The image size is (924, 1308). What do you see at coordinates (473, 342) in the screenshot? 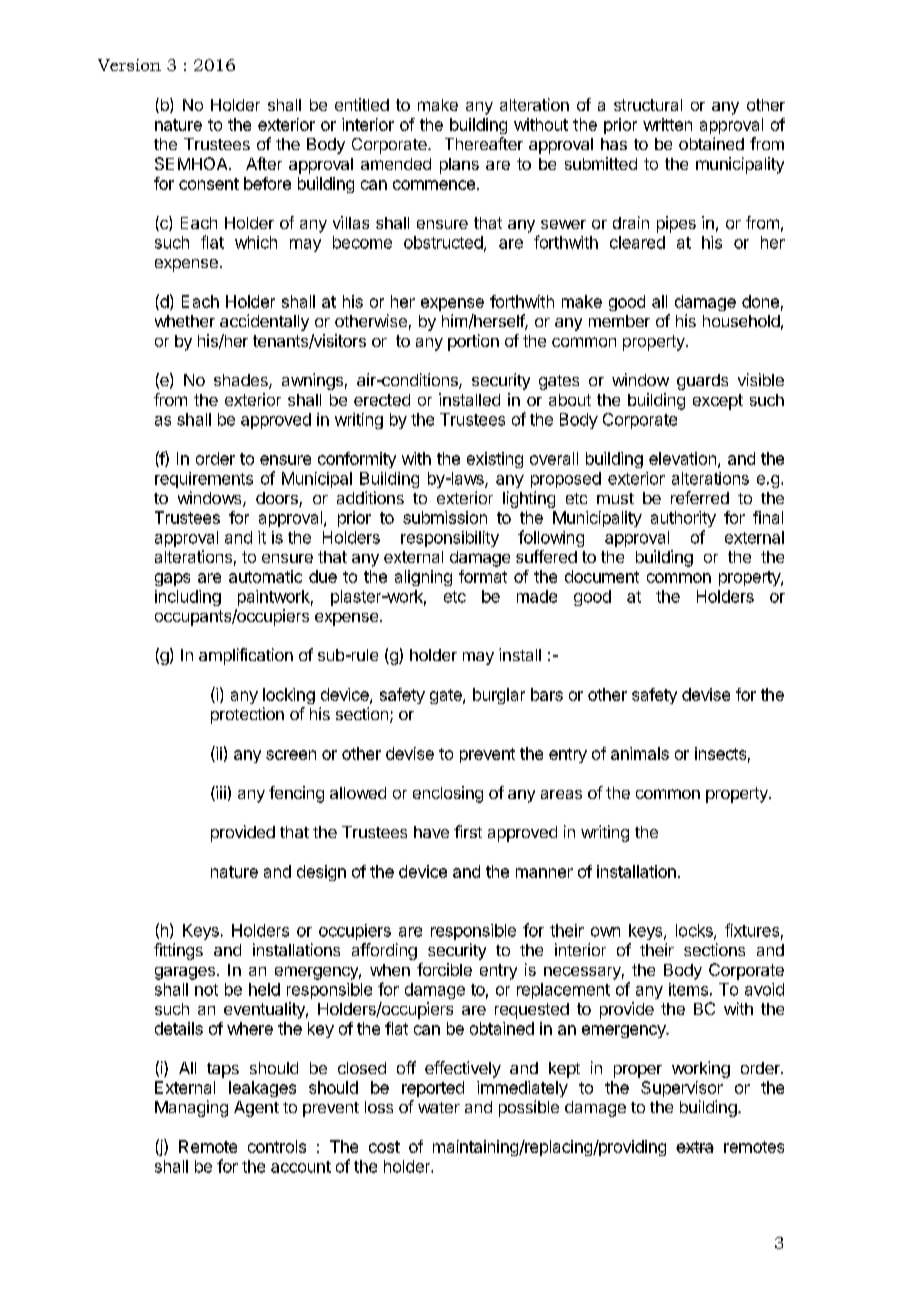
I see `portion` at bounding box center [473, 342].
